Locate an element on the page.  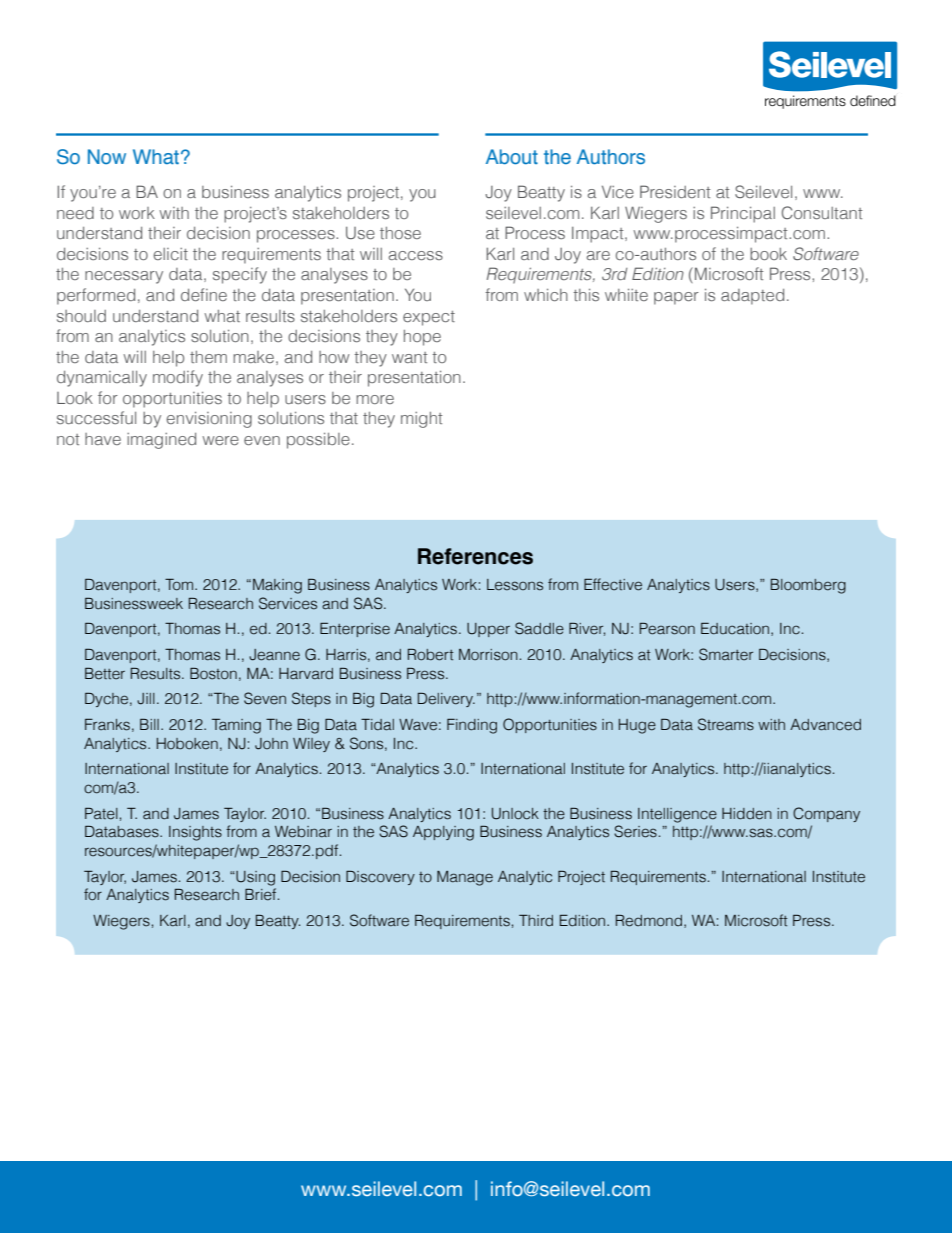
Bloomberg is located at coordinates (808, 586).
